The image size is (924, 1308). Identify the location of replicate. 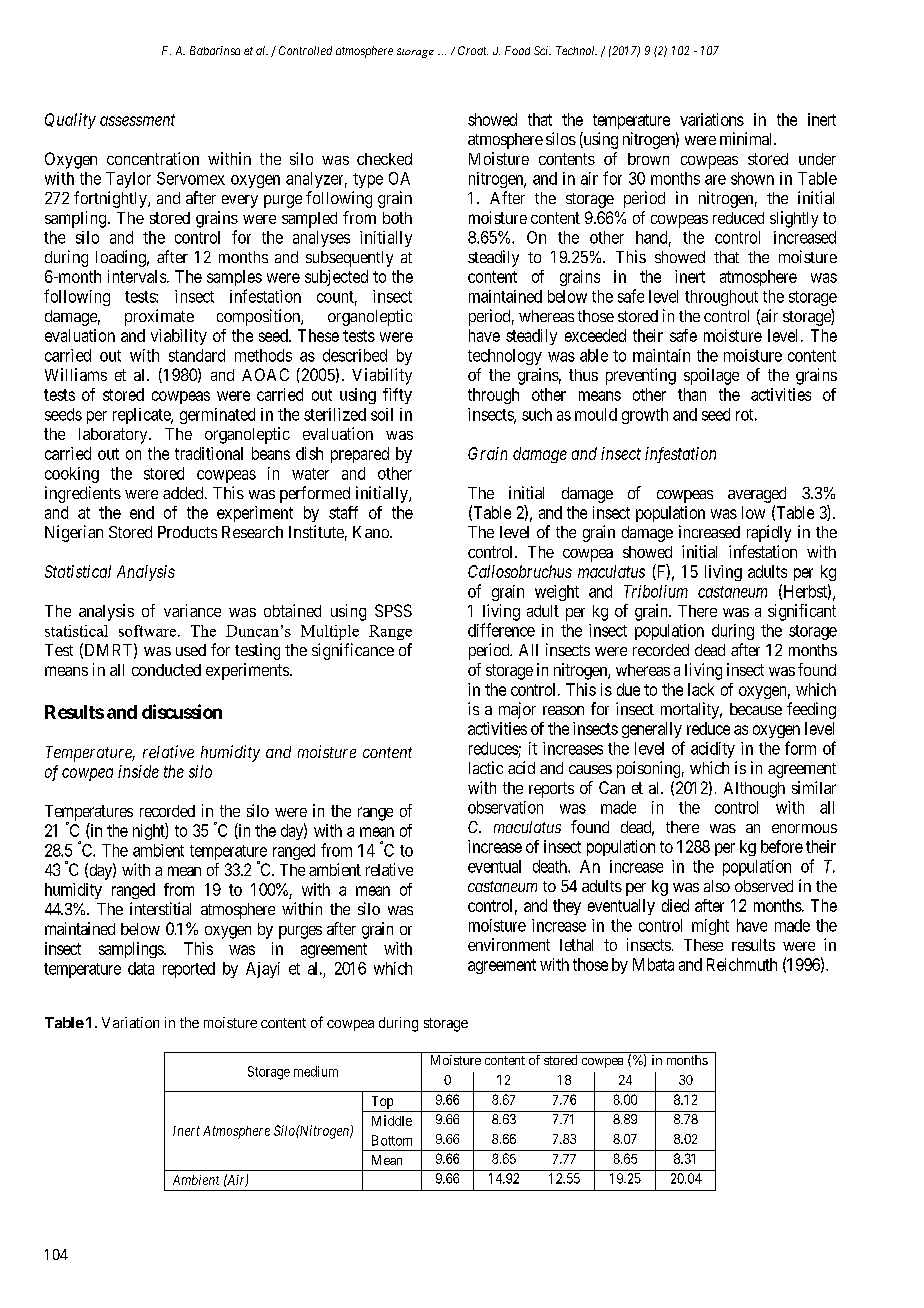
(142, 416).
